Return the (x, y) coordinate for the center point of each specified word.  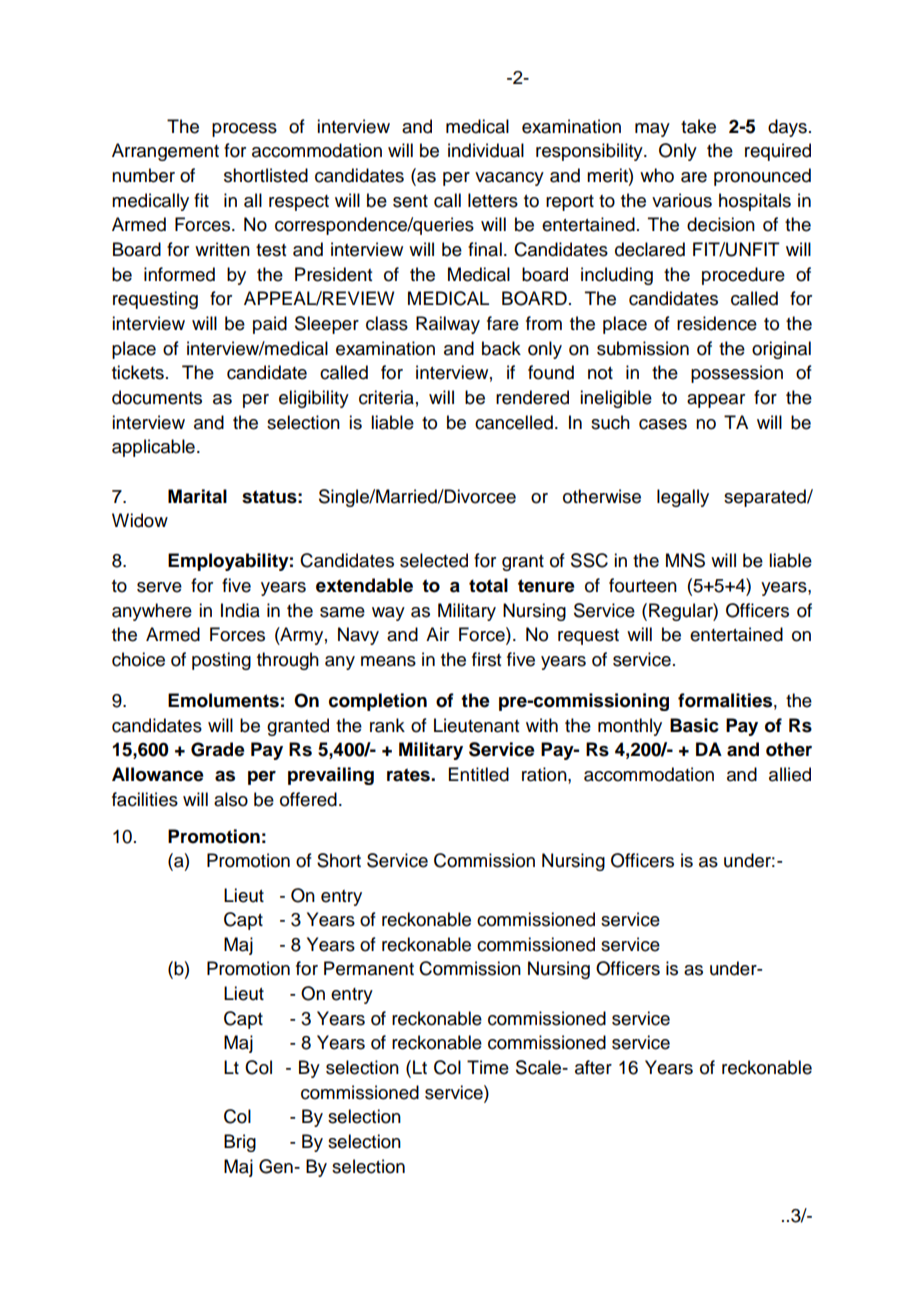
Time (488, 1067)
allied (790, 774)
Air (437, 634)
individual (486, 150)
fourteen (643, 585)
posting (221, 661)
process (244, 130)
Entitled (479, 774)
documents (157, 397)
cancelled (514, 422)
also (231, 799)
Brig (240, 1143)
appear (716, 401)
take (698, 126)
